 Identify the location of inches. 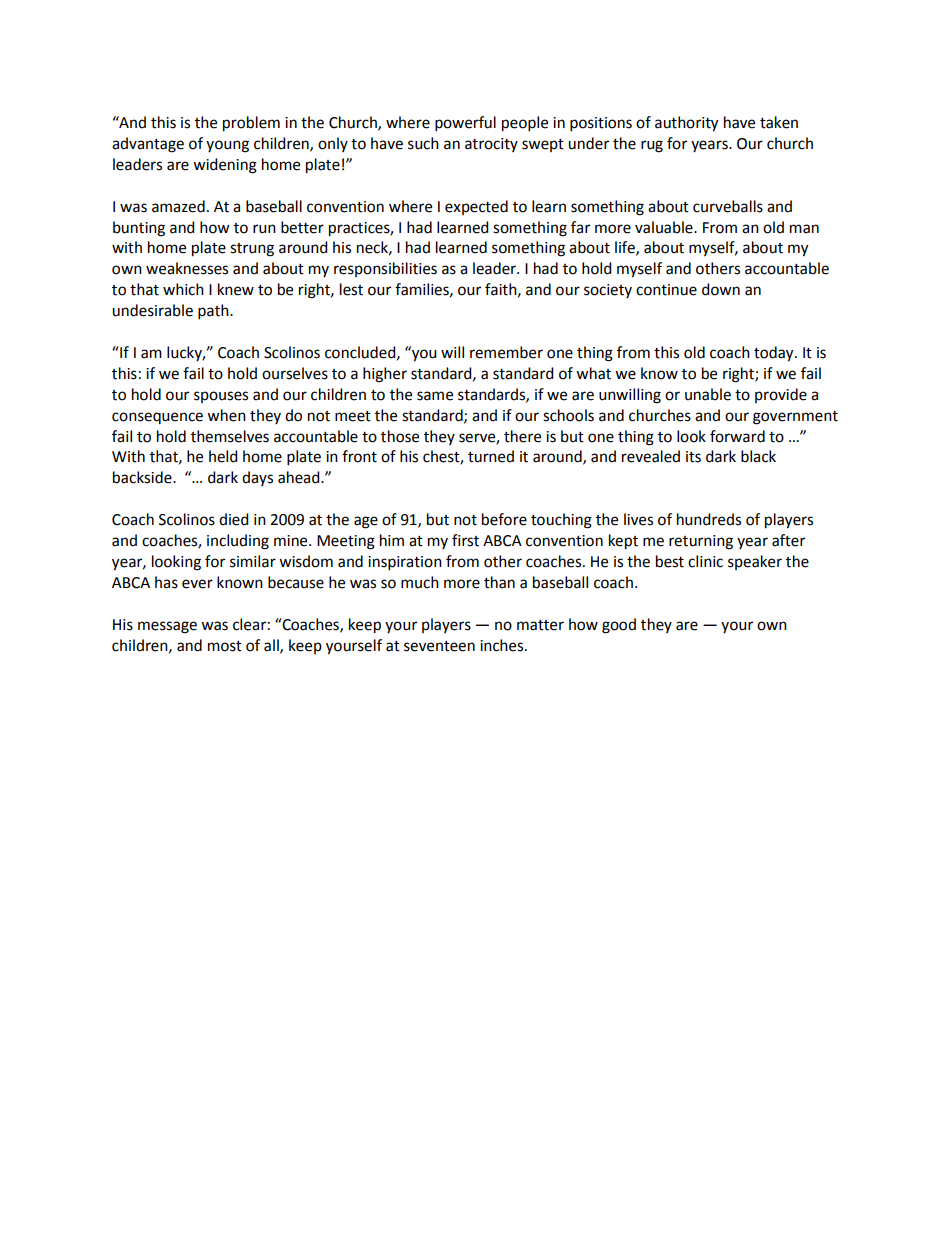
(503, 645).
